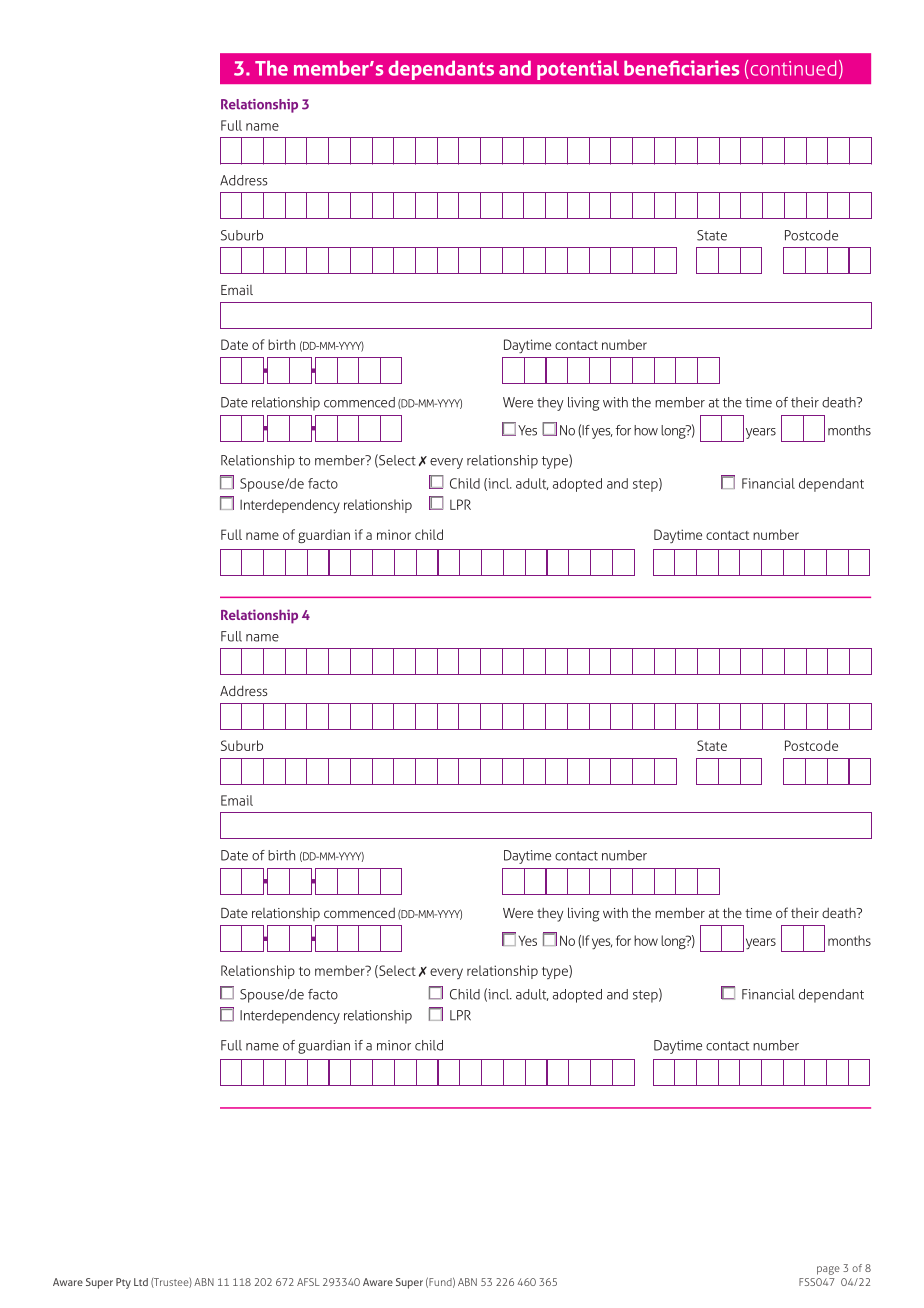  Describe the element at coordinates (123, 1283) in the screenshot. I see `Pty` at that location.
